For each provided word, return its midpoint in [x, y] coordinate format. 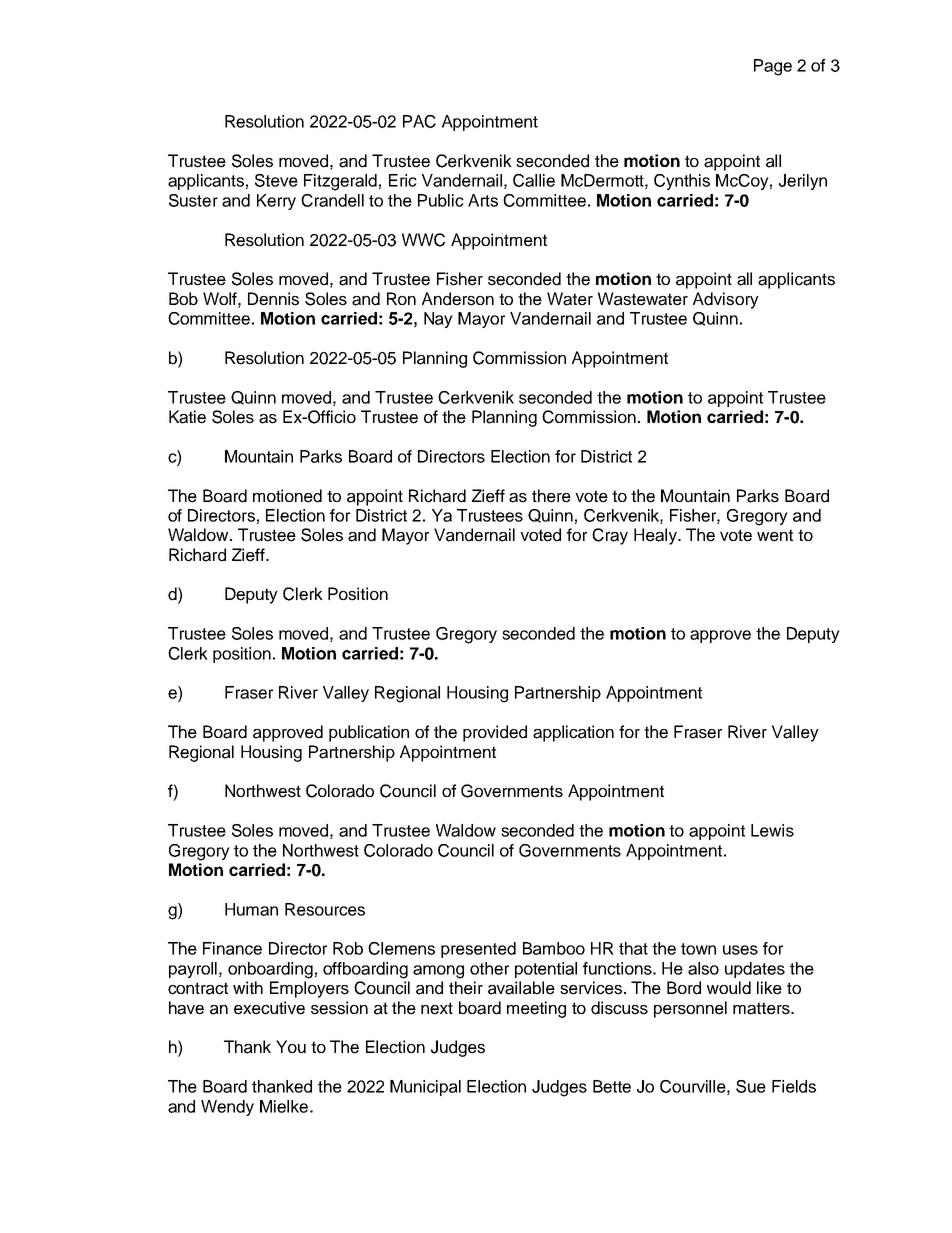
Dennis [273, 299]
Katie [187, 417]
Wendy [227, 1108]
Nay [438, 320]
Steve [276, 180]
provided [495, 733]
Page [773, 67]
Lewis [772, 830]
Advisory [726, 300]
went [775, 535]
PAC [419, 121]
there [551, 496]
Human [251, 909]
